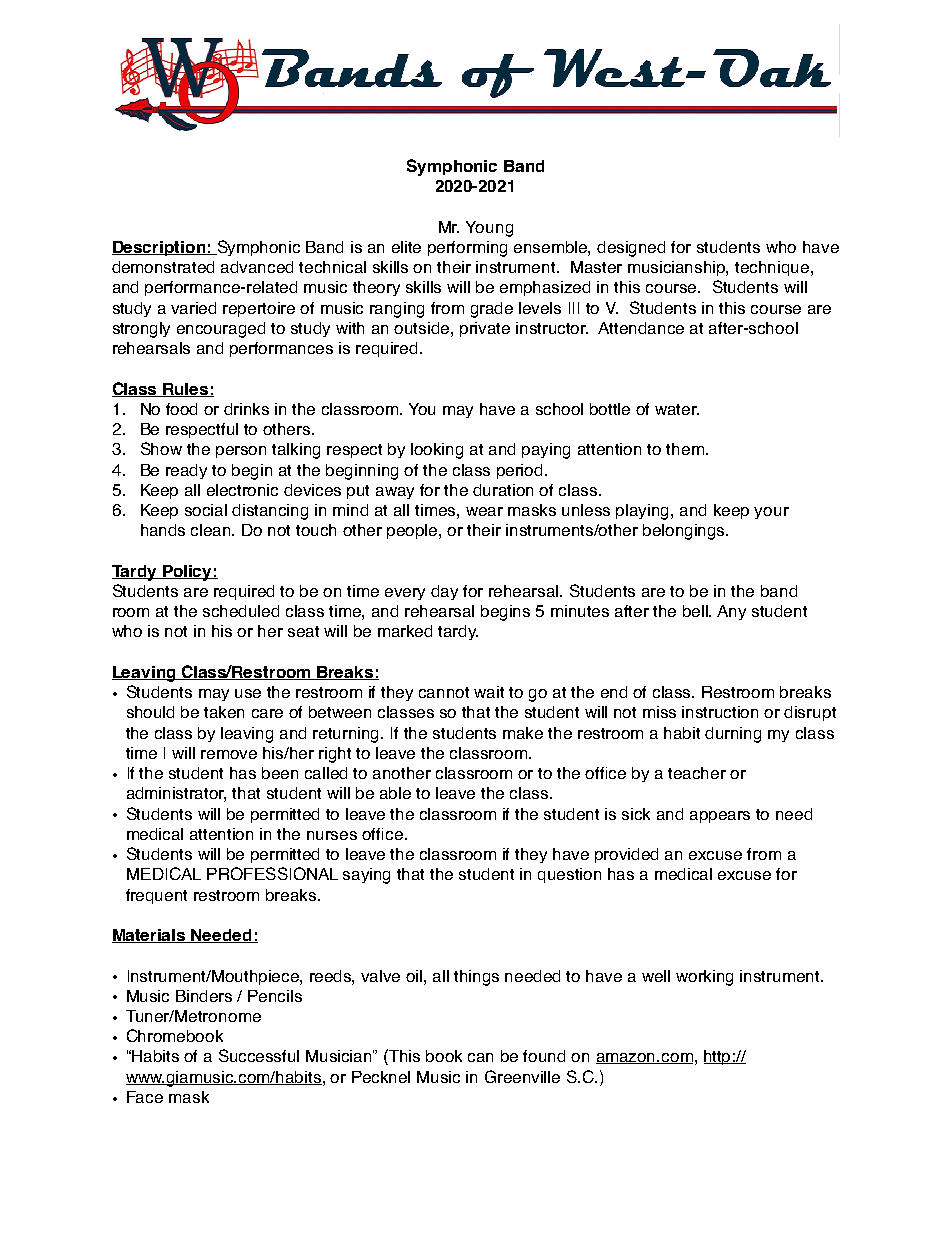  Describe the element at coordinates (467, 249) in the image. I see `performing` at that location.
